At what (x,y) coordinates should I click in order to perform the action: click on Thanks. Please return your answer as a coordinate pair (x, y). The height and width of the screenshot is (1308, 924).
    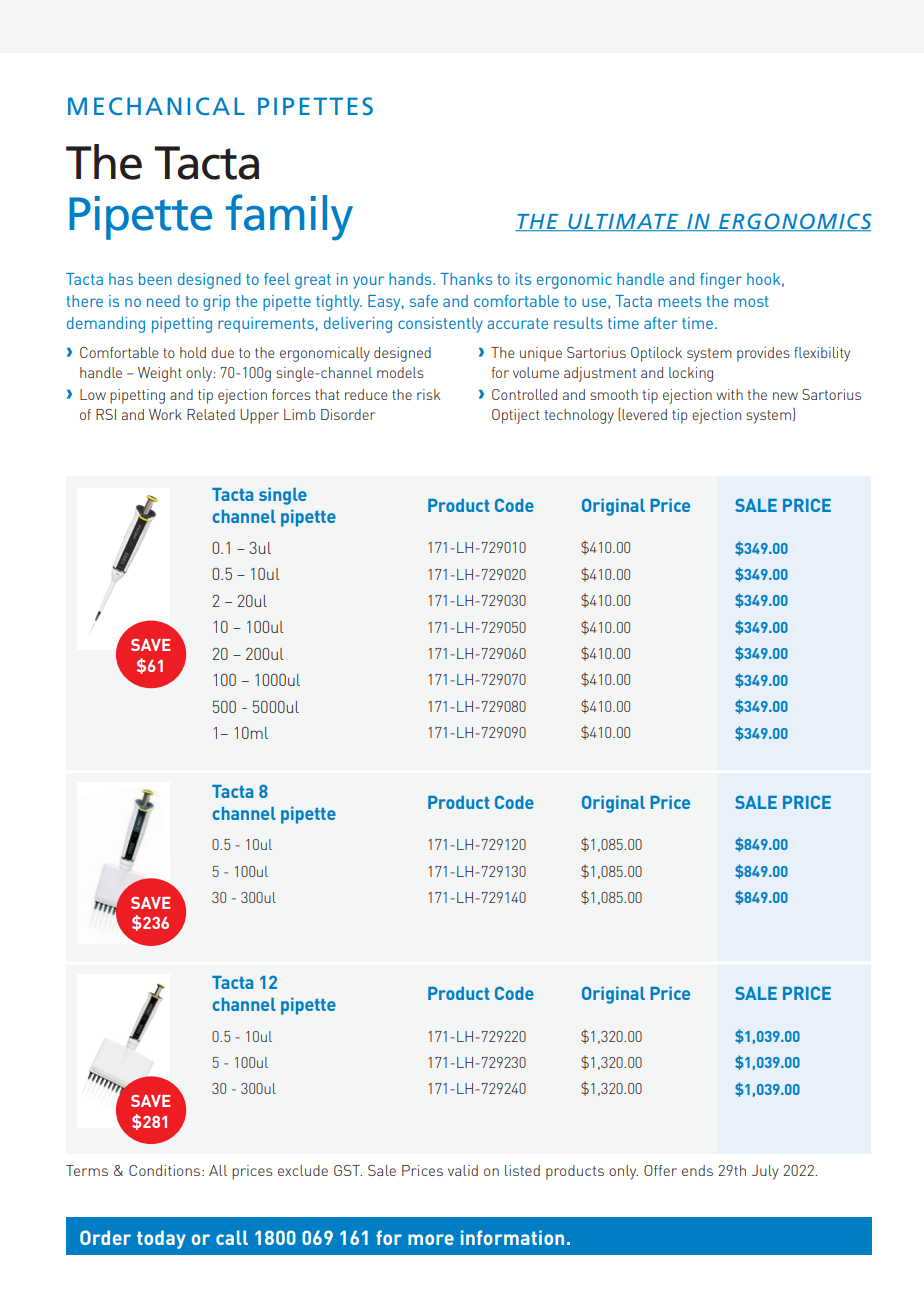
    Looking at the image, I should click on (466, 279).
